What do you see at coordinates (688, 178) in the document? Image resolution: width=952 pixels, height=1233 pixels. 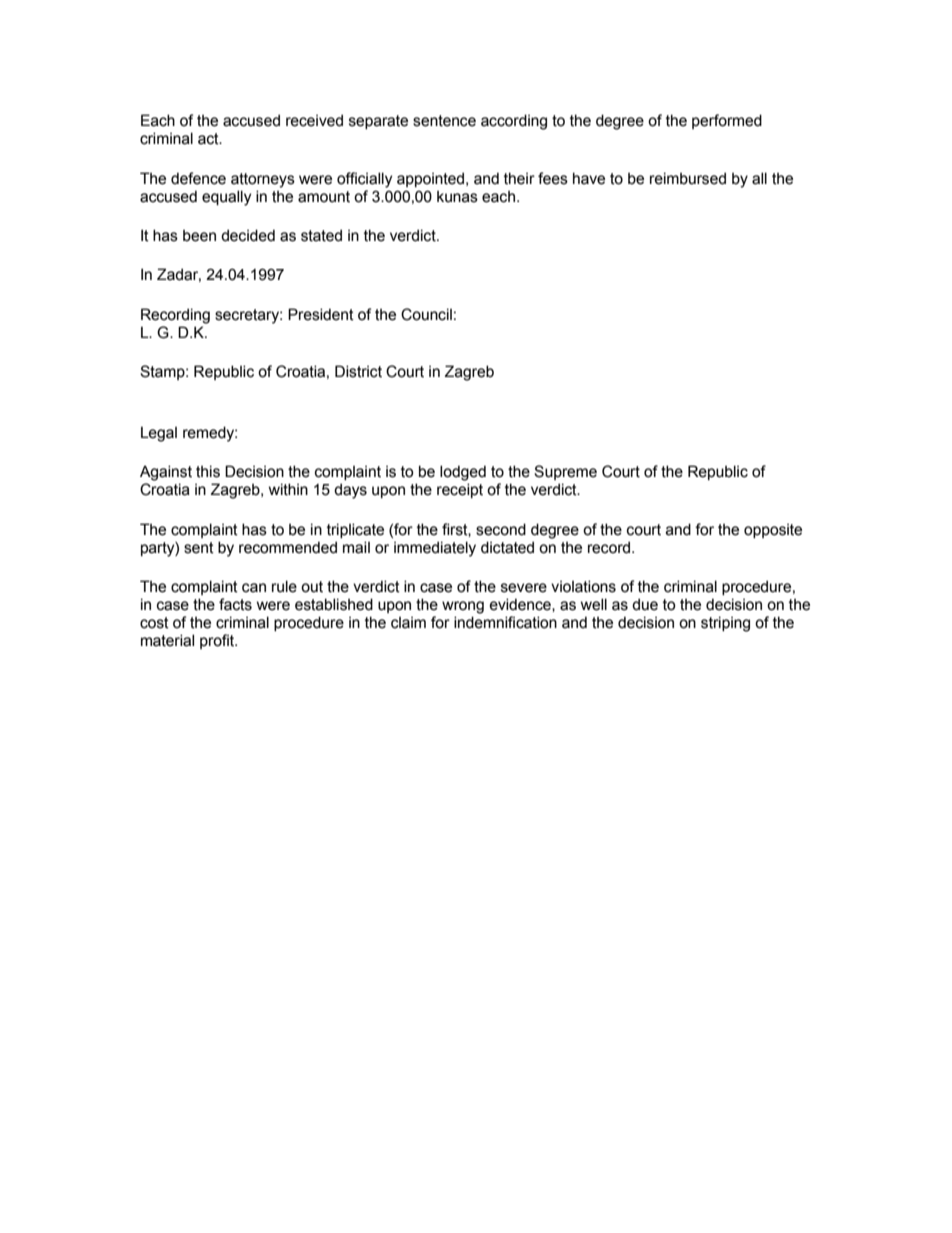 I see `reimbursed` at bounding box center [688, 178].
